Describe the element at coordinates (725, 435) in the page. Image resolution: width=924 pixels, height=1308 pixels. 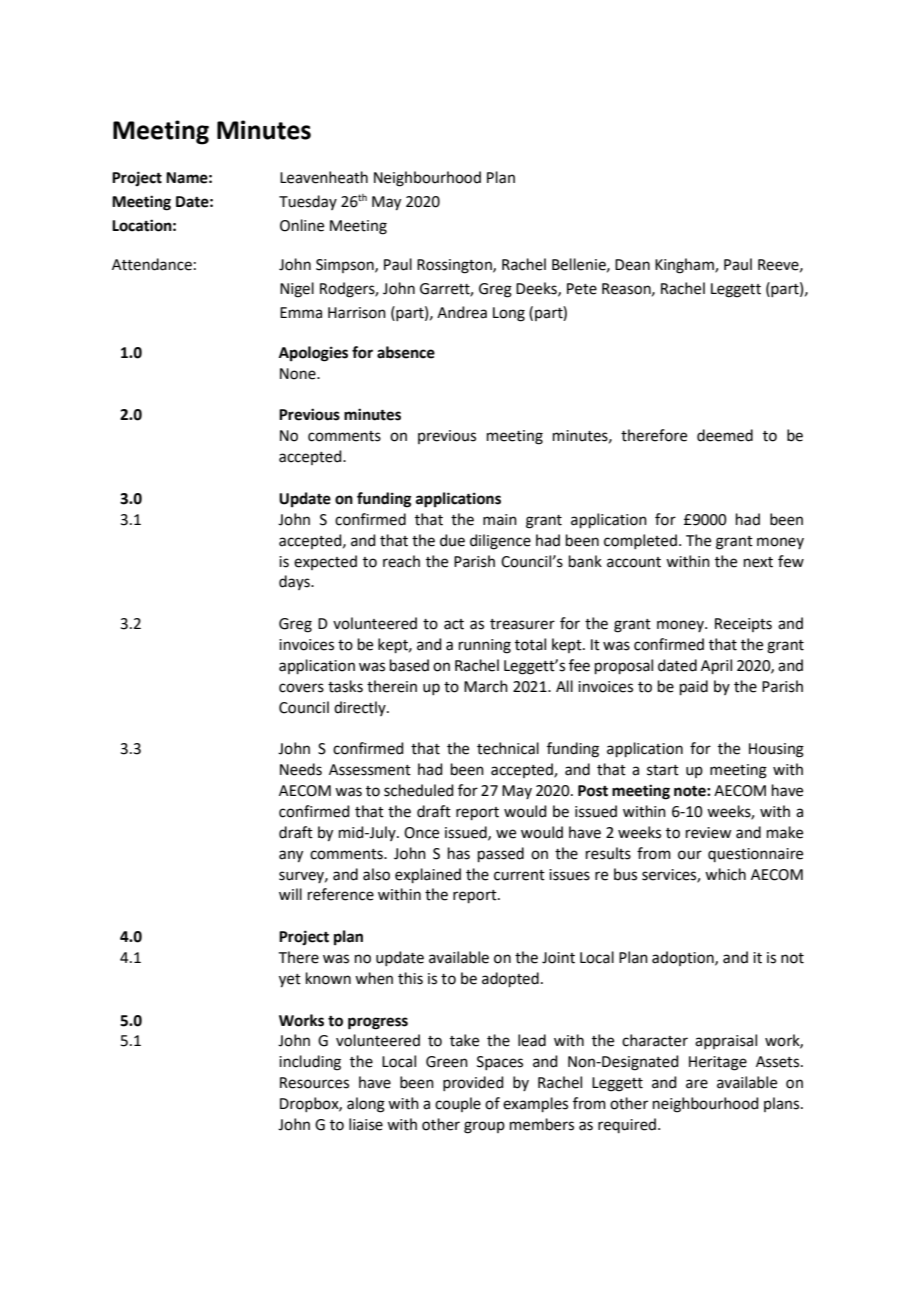
I see `deemed` at that location.
